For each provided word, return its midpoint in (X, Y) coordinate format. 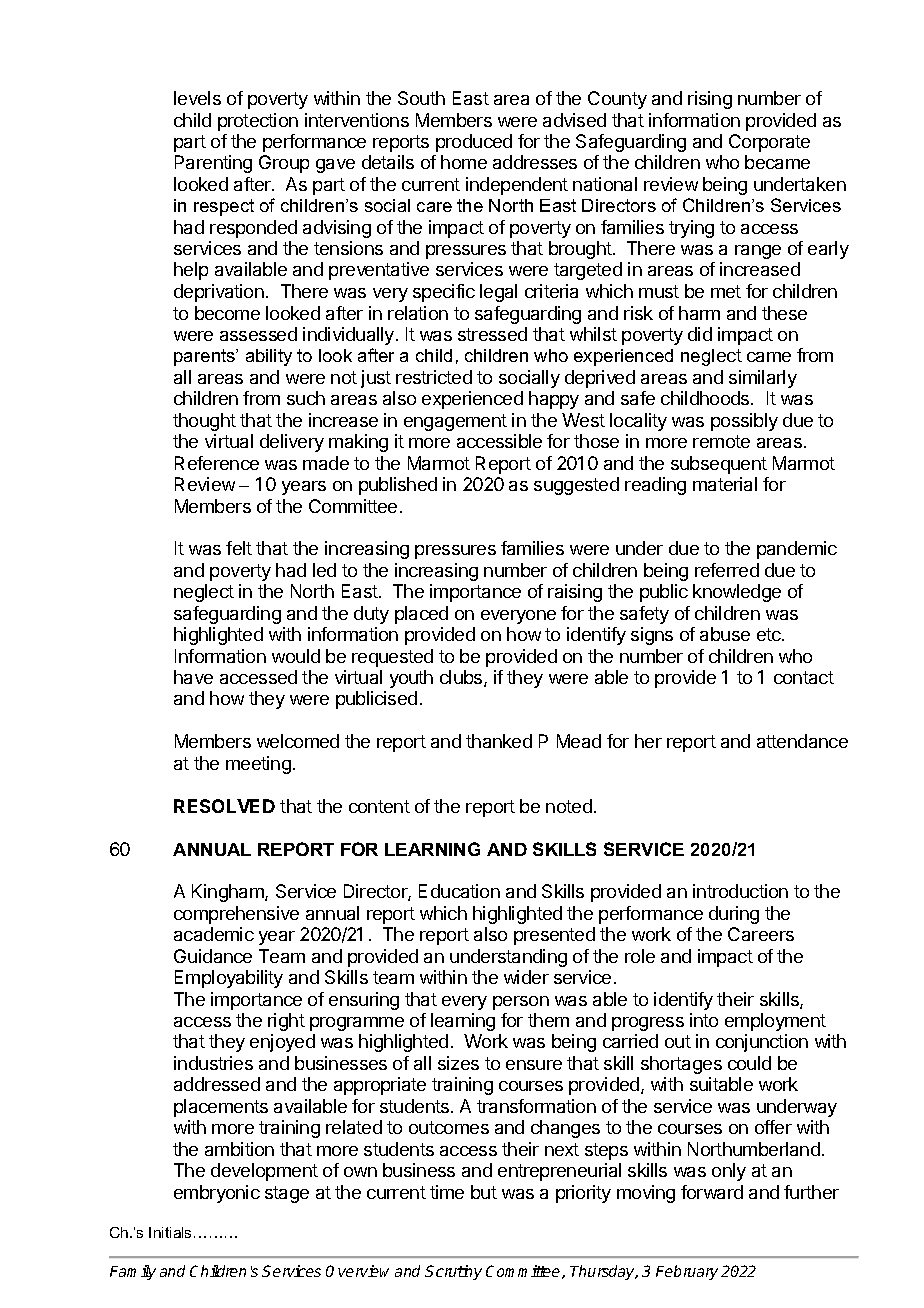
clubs (462, 678)
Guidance (213, 956)
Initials (172, 1232)
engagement (455, 422)
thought (204, 422)
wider (526, 977)
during (734, 915)
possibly (744, 422)
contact (804, 677)
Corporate (769, 143)
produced (474, 143)
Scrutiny (453, 1272)
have (193, 677)
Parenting (213, 164)
